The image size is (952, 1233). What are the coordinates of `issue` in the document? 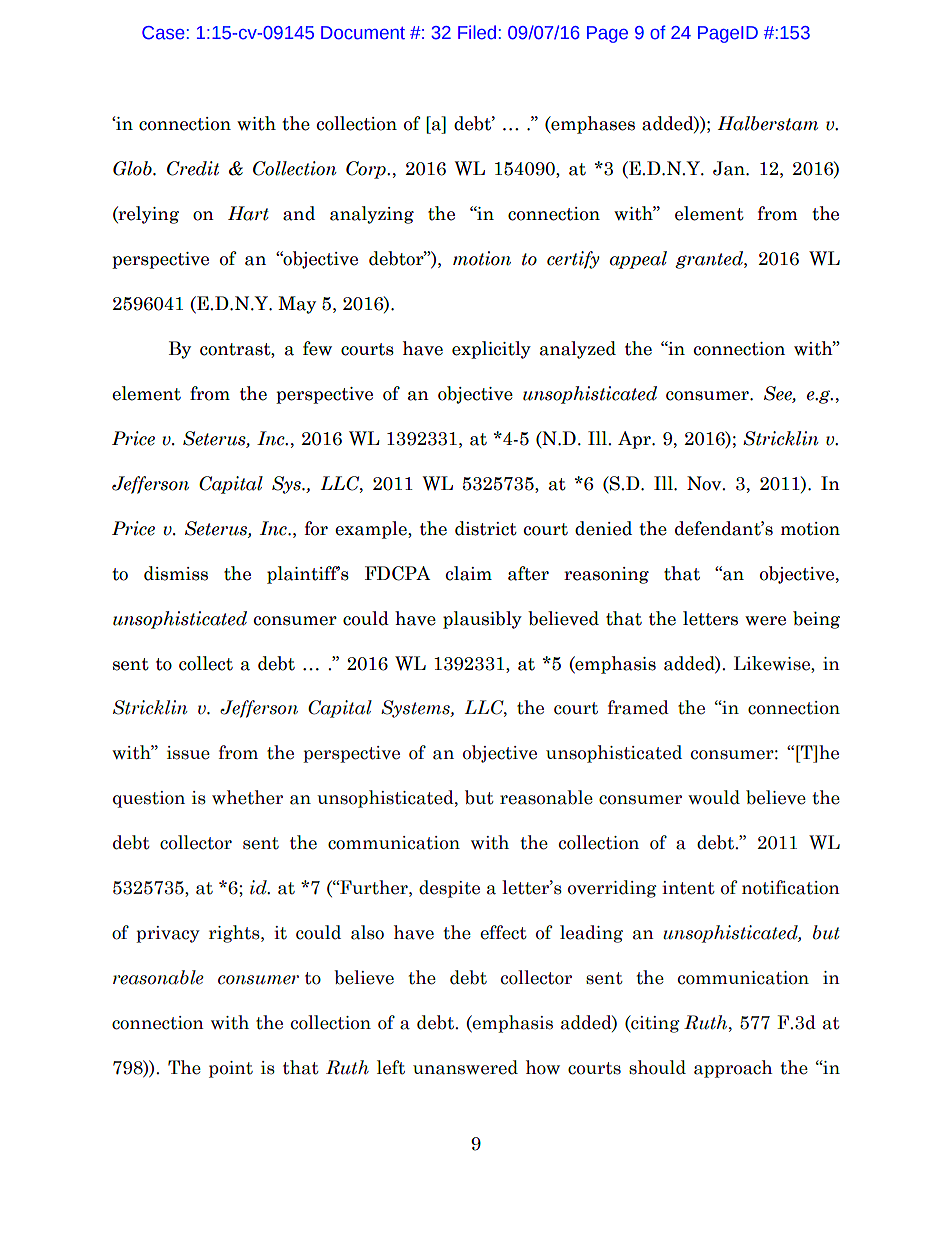 It's located at (188, 753).
